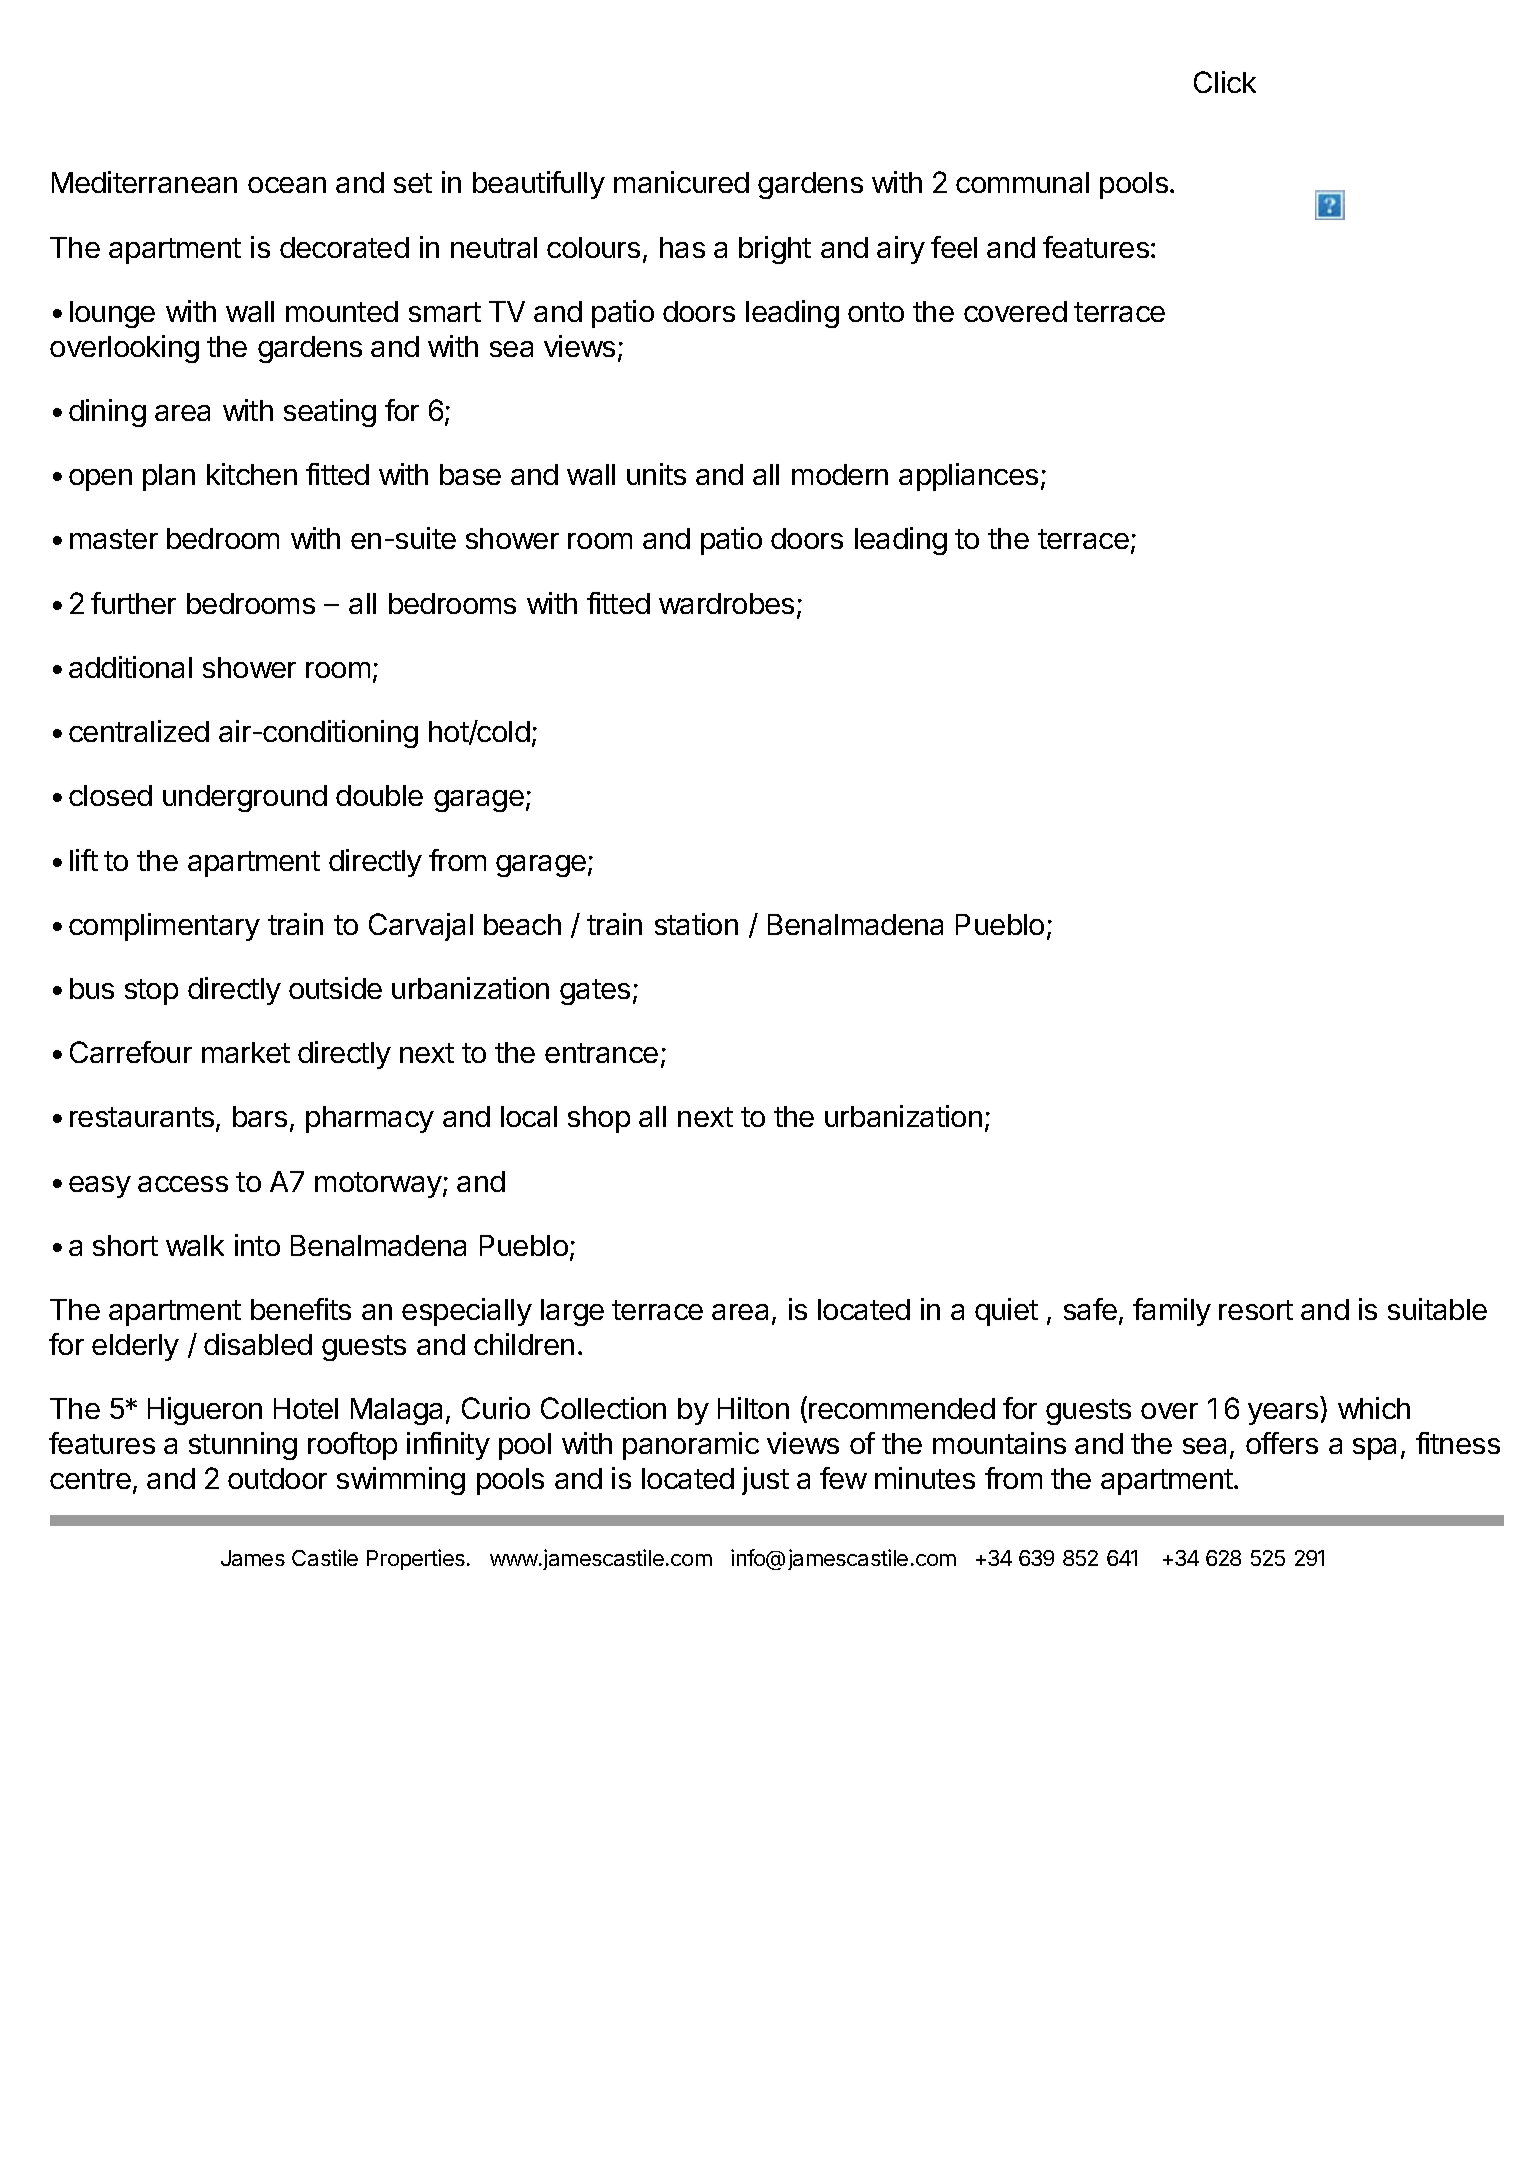 The width and height of the screenshot is (1540, 2181). What do you see at coordinates (1225, 82) in the screenshot?
I see `Click` at bounding box center [1225, 82].
